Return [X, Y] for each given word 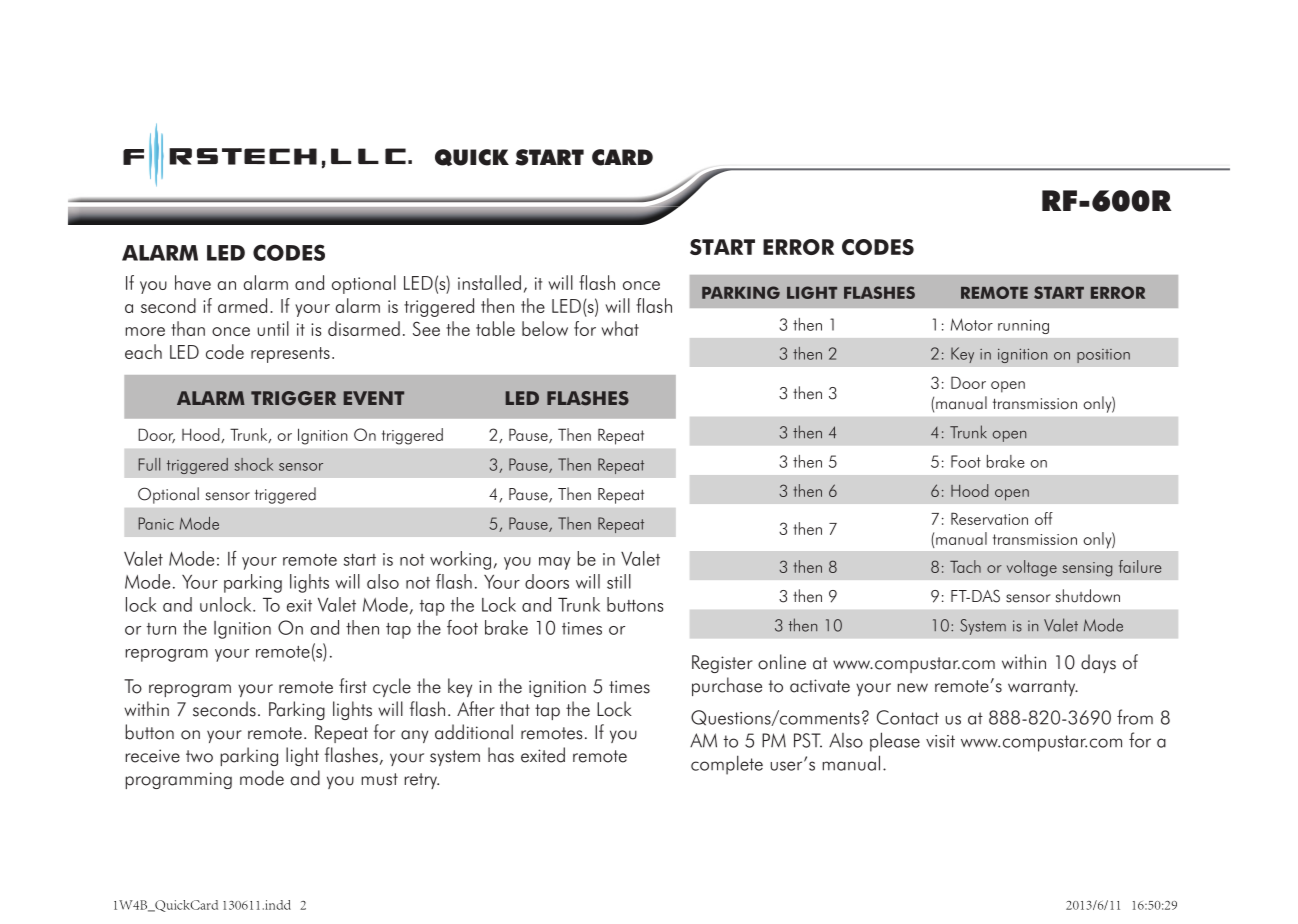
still [619, 581]
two [199, 756]
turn [161, 629]
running [1023, 326]
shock [254, 464]
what [620, 328]
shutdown [1088, 596]
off [1044, 518]
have [193, 282]
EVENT [374, 398]
